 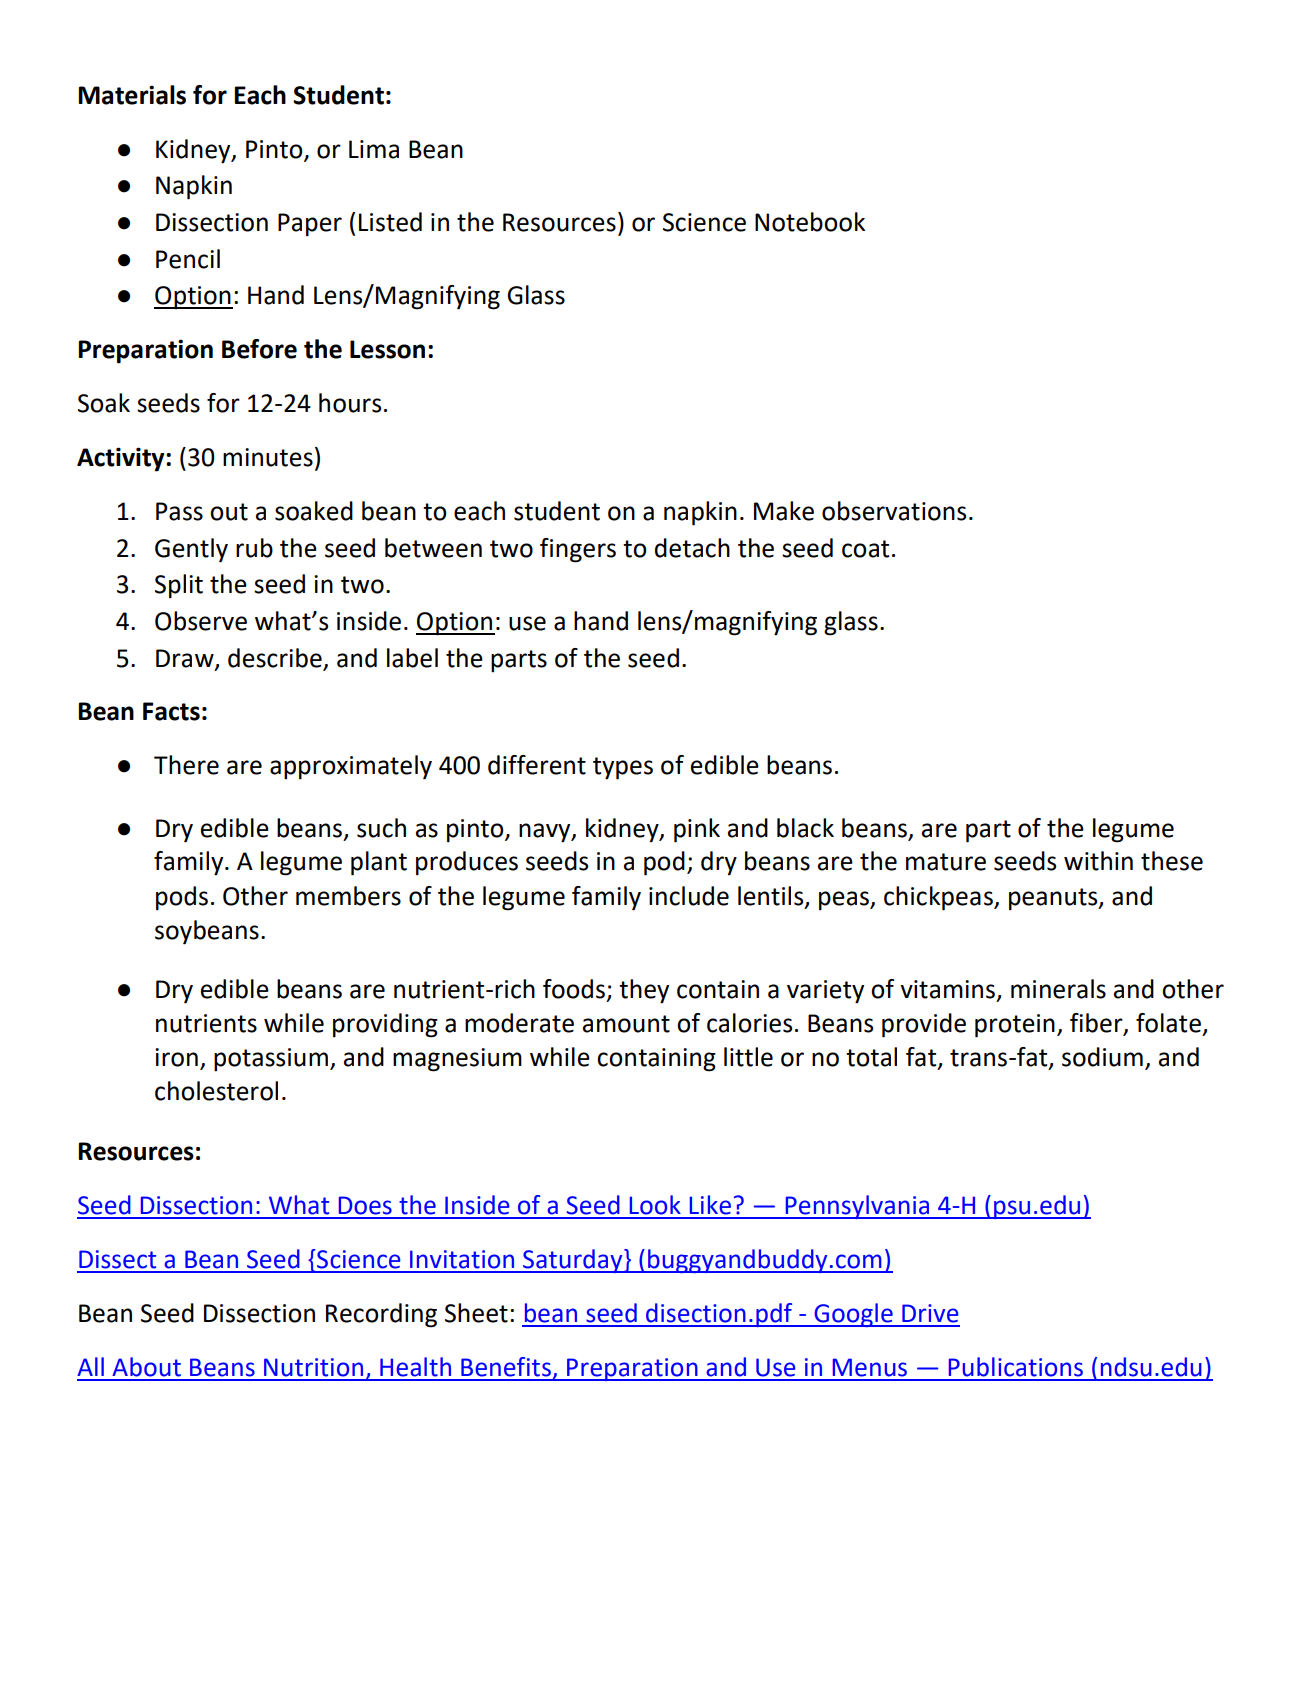 I want to click on Saturday, so click(x=573, y=1261).
